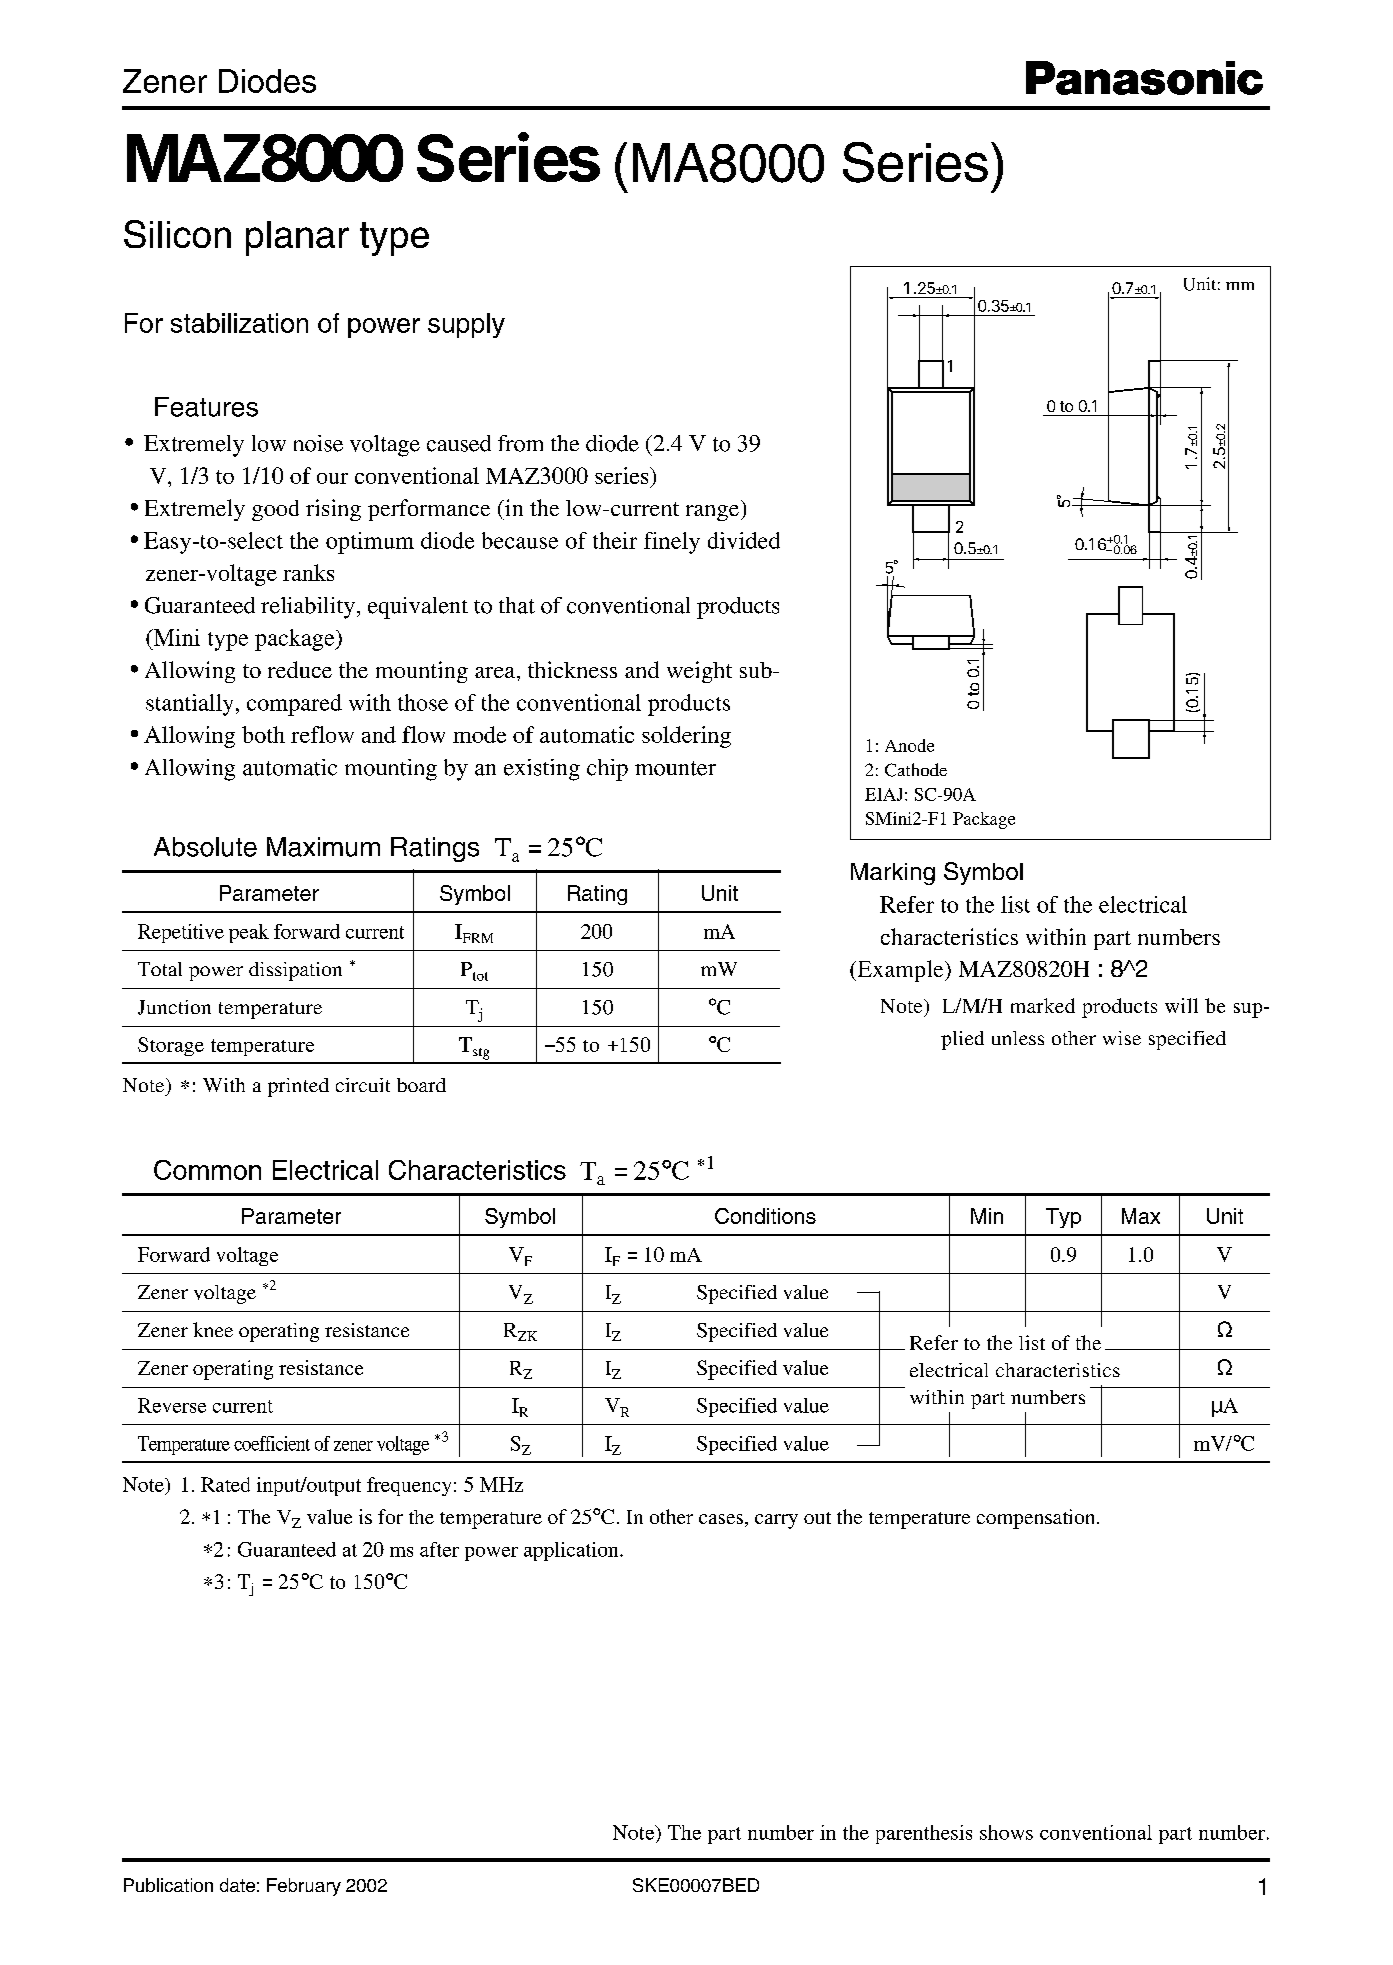 This document has height=1965, width=1393. Describe the element at coordinates (765, 1216) in the document. I see `Conditions` at that location.
